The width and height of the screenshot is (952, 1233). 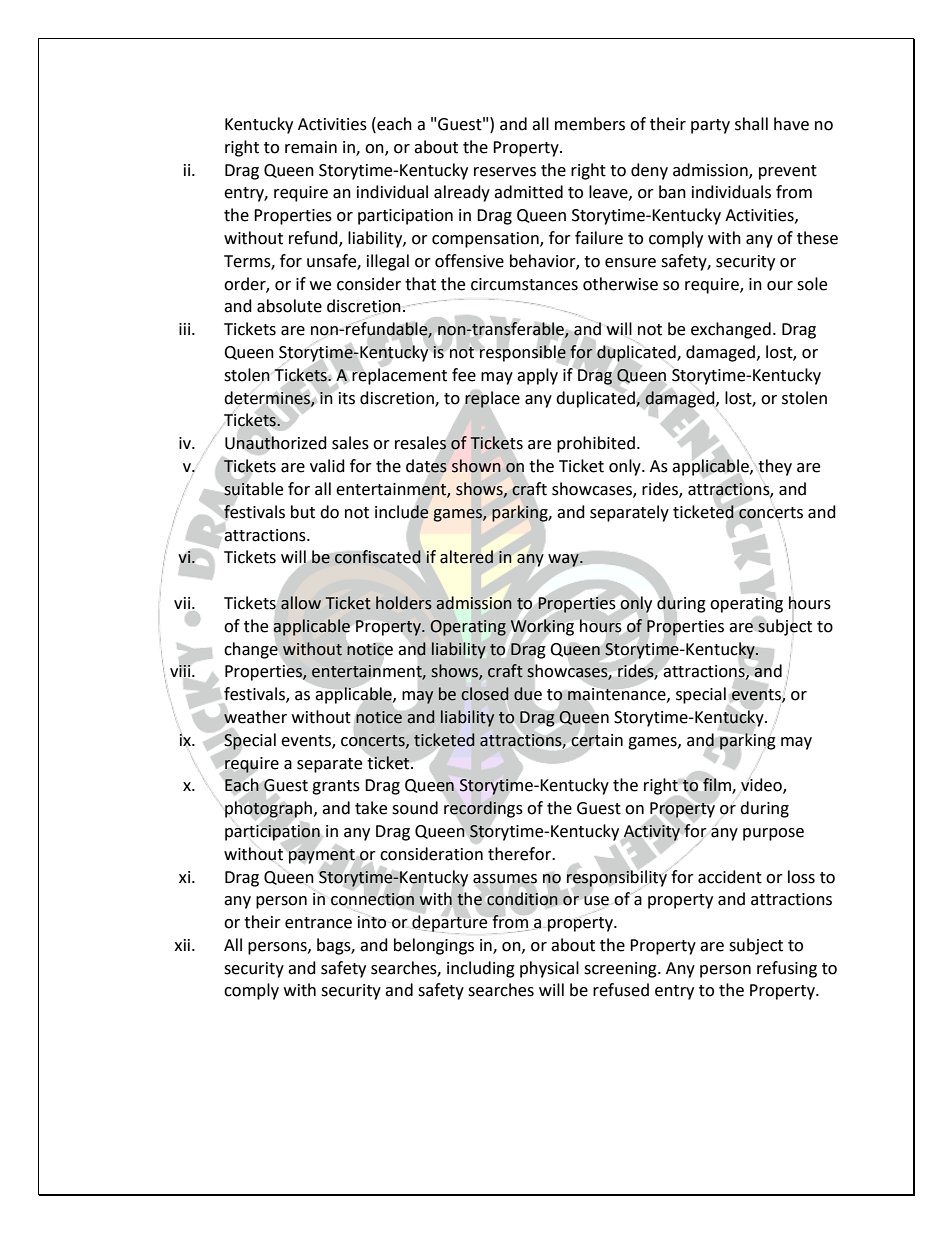 I want to click on way, so click(x=564, y=560).
